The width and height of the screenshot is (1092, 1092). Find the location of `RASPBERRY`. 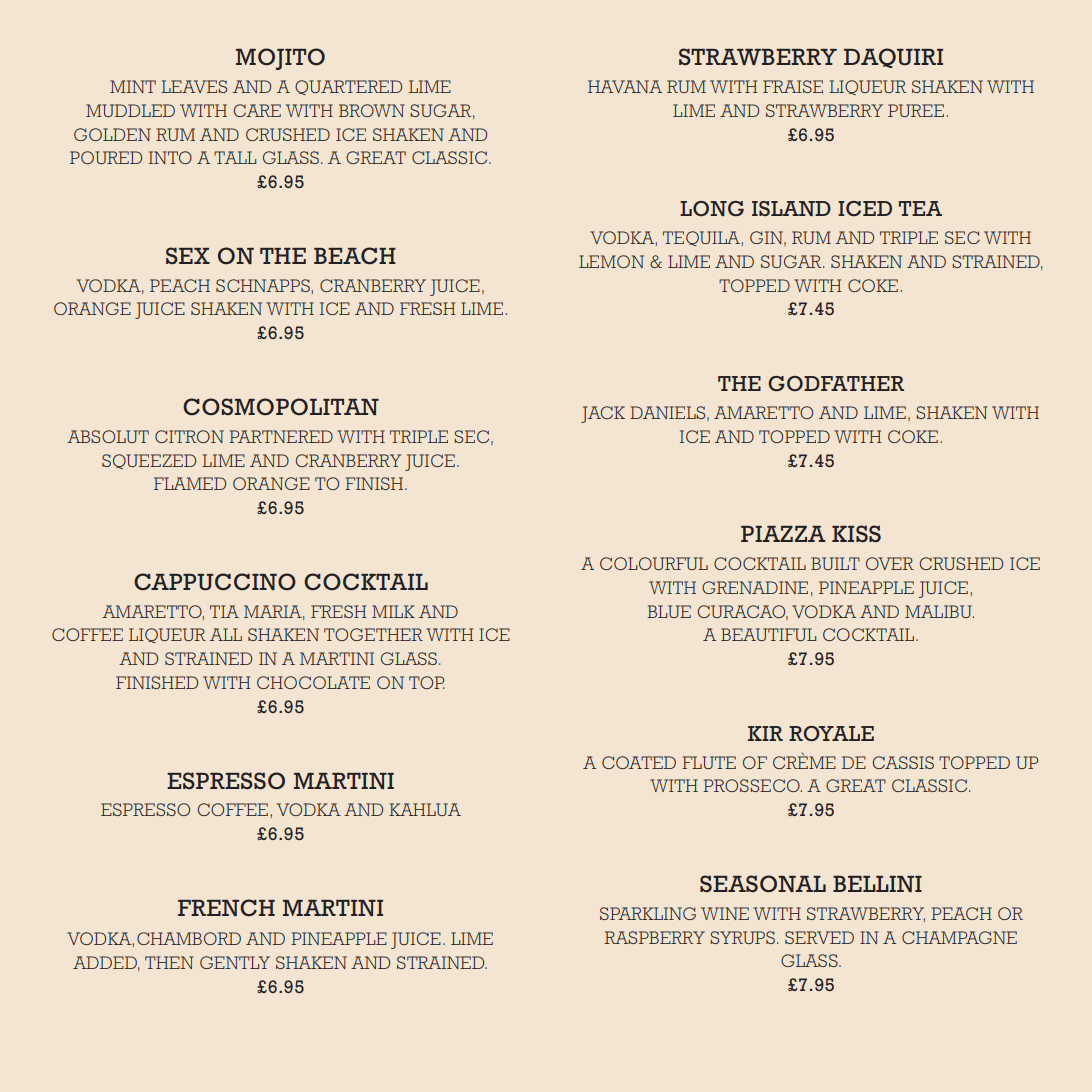

RASPBERRY is located at coordinates (654, 937).
